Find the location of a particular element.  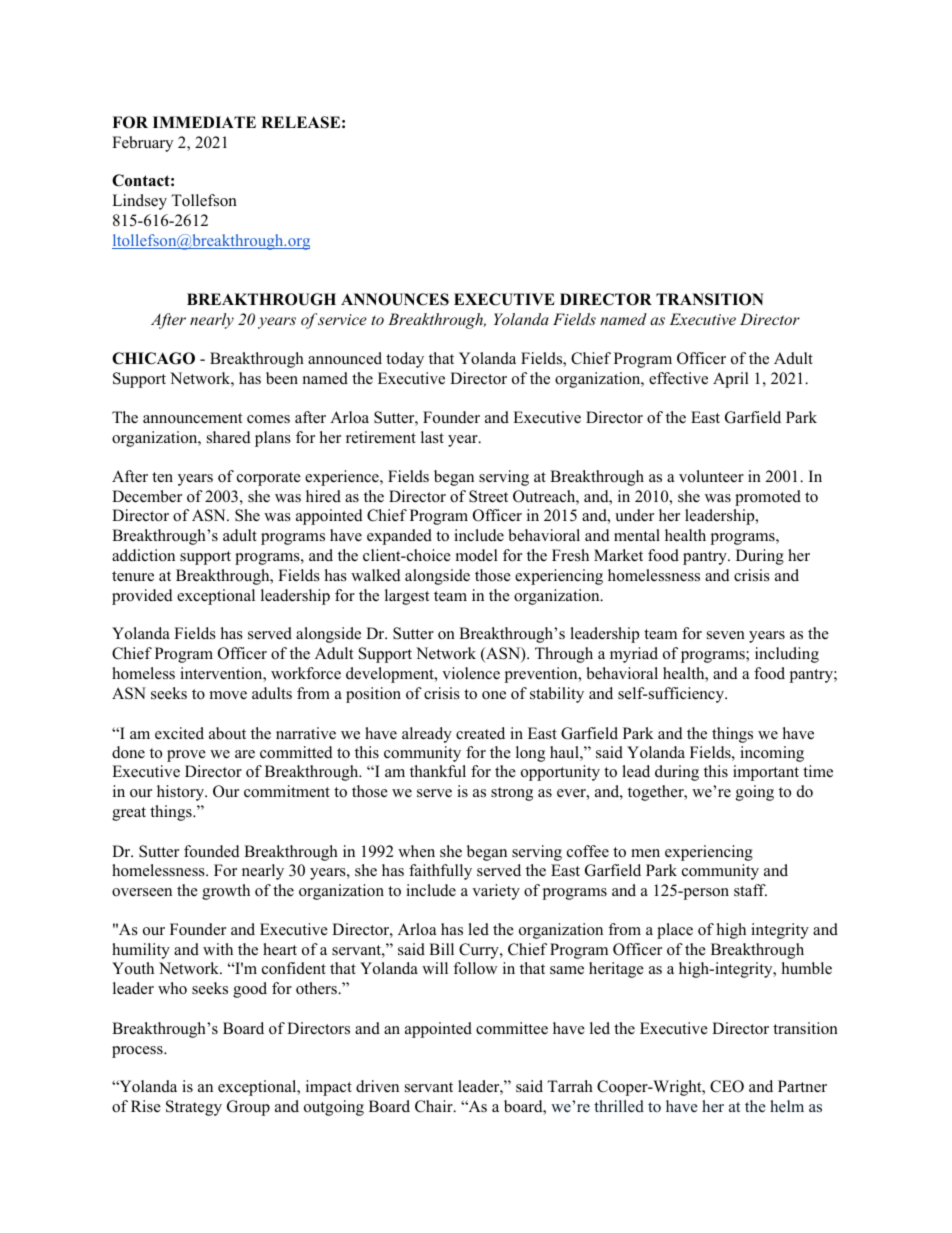

faithfully is located at coordinates (440, 872).
